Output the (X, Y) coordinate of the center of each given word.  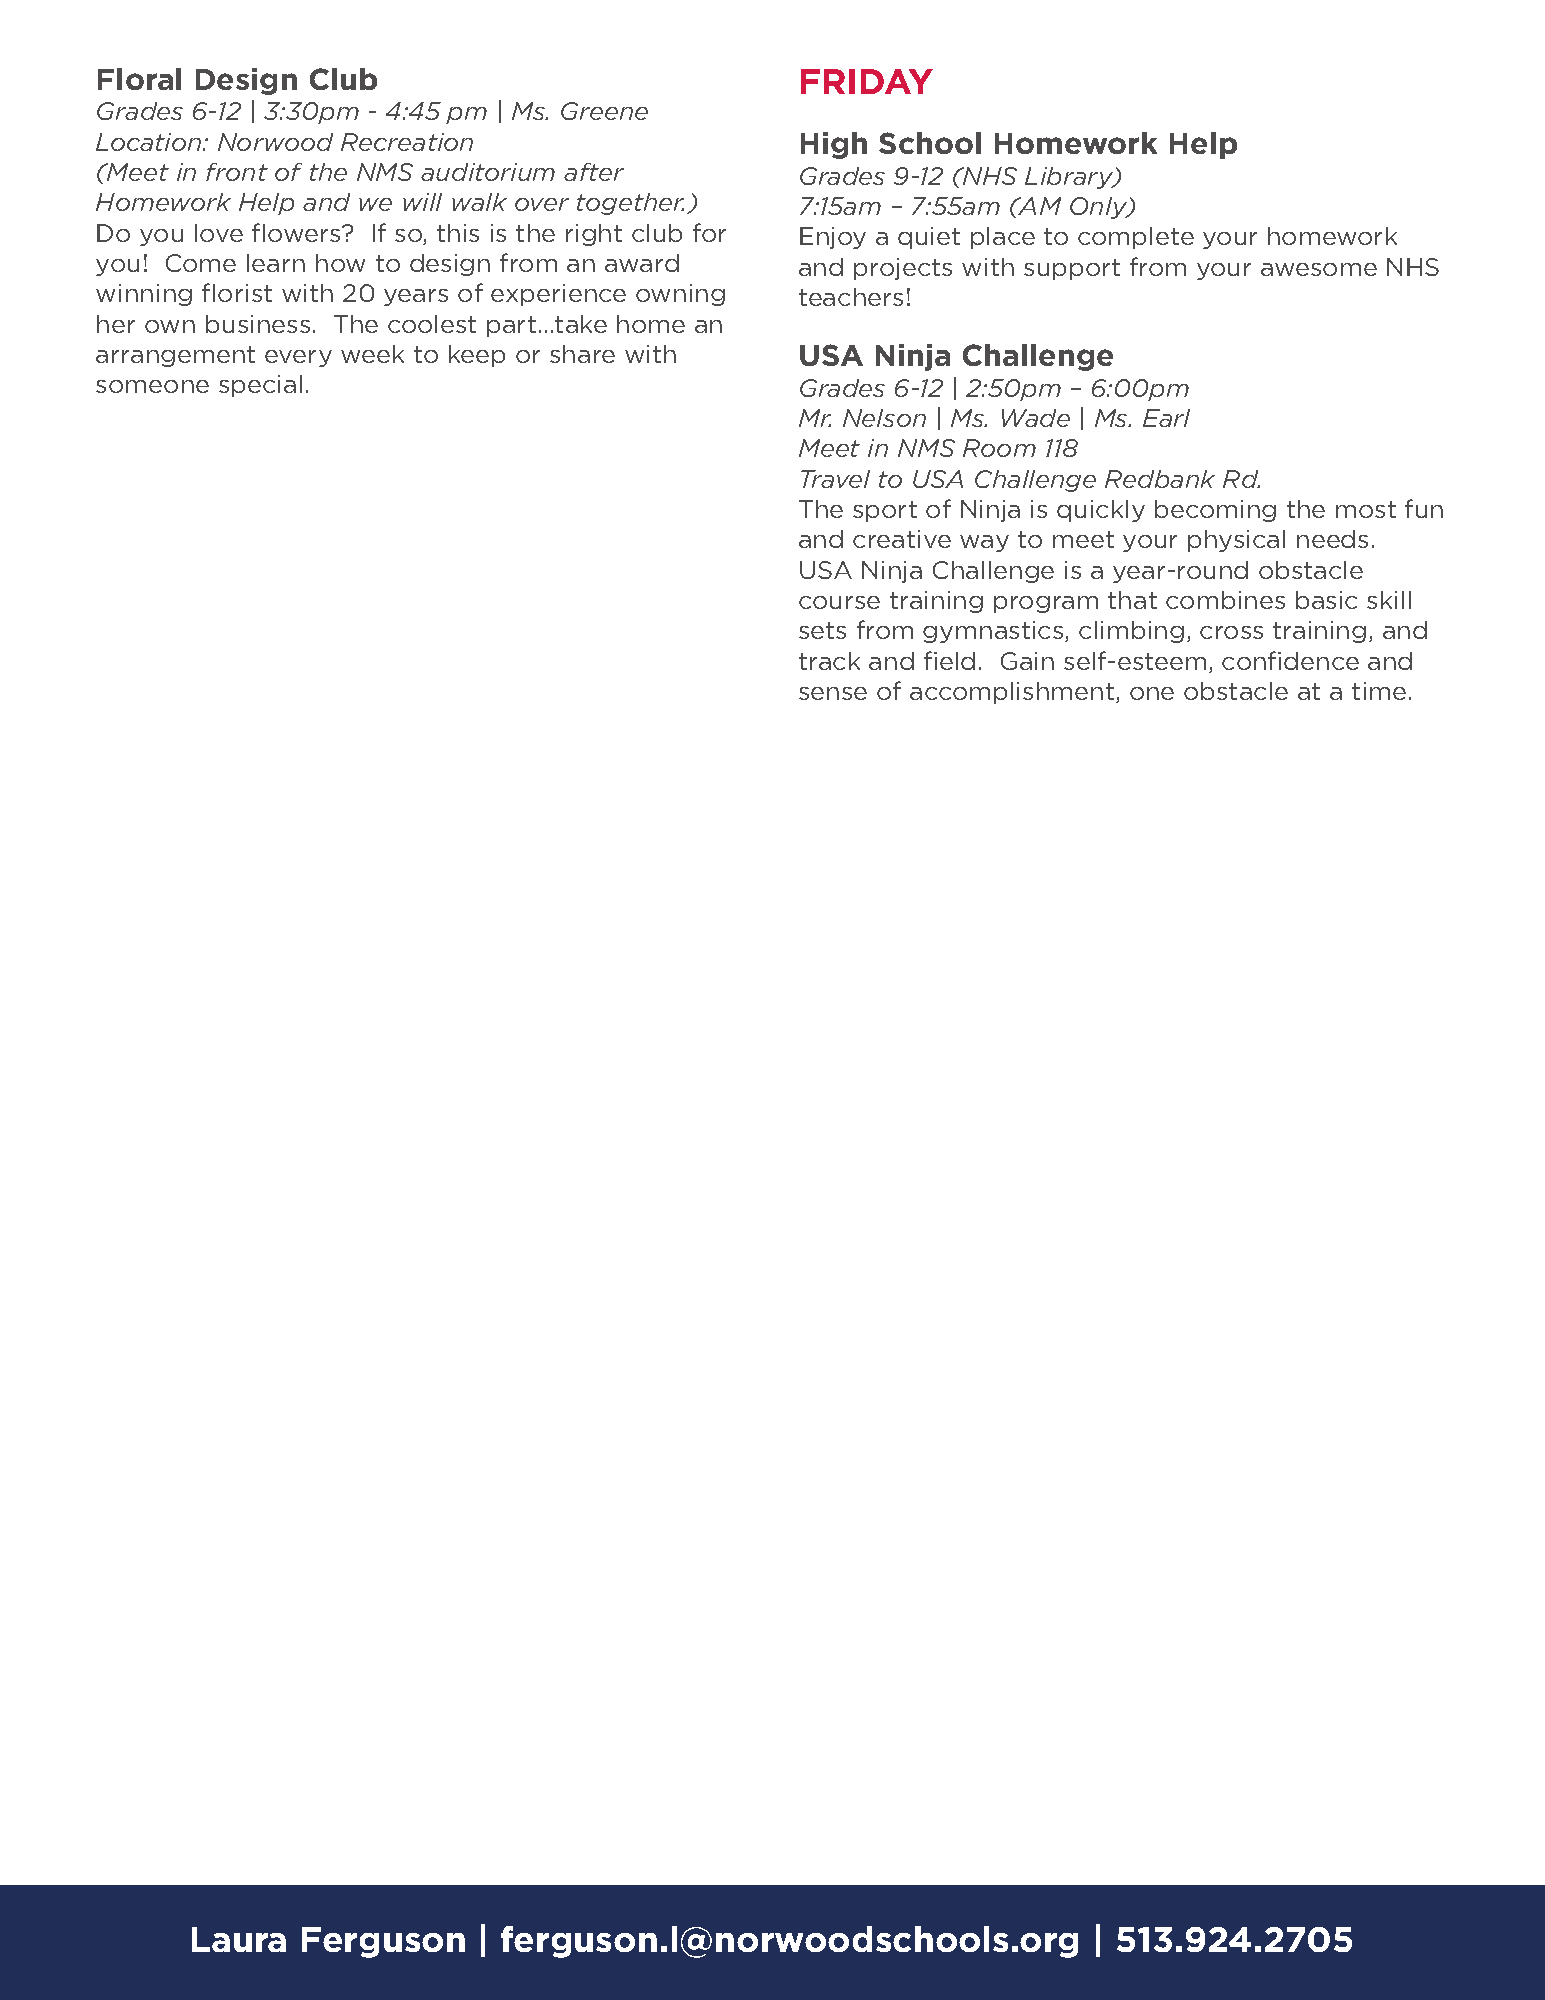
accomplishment (1013, 693)
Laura (239, 1939)
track (829, 661)
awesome (1319, 269)
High (834, 145)
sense (833, 693)
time (1379, 691)
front (237, 172)
